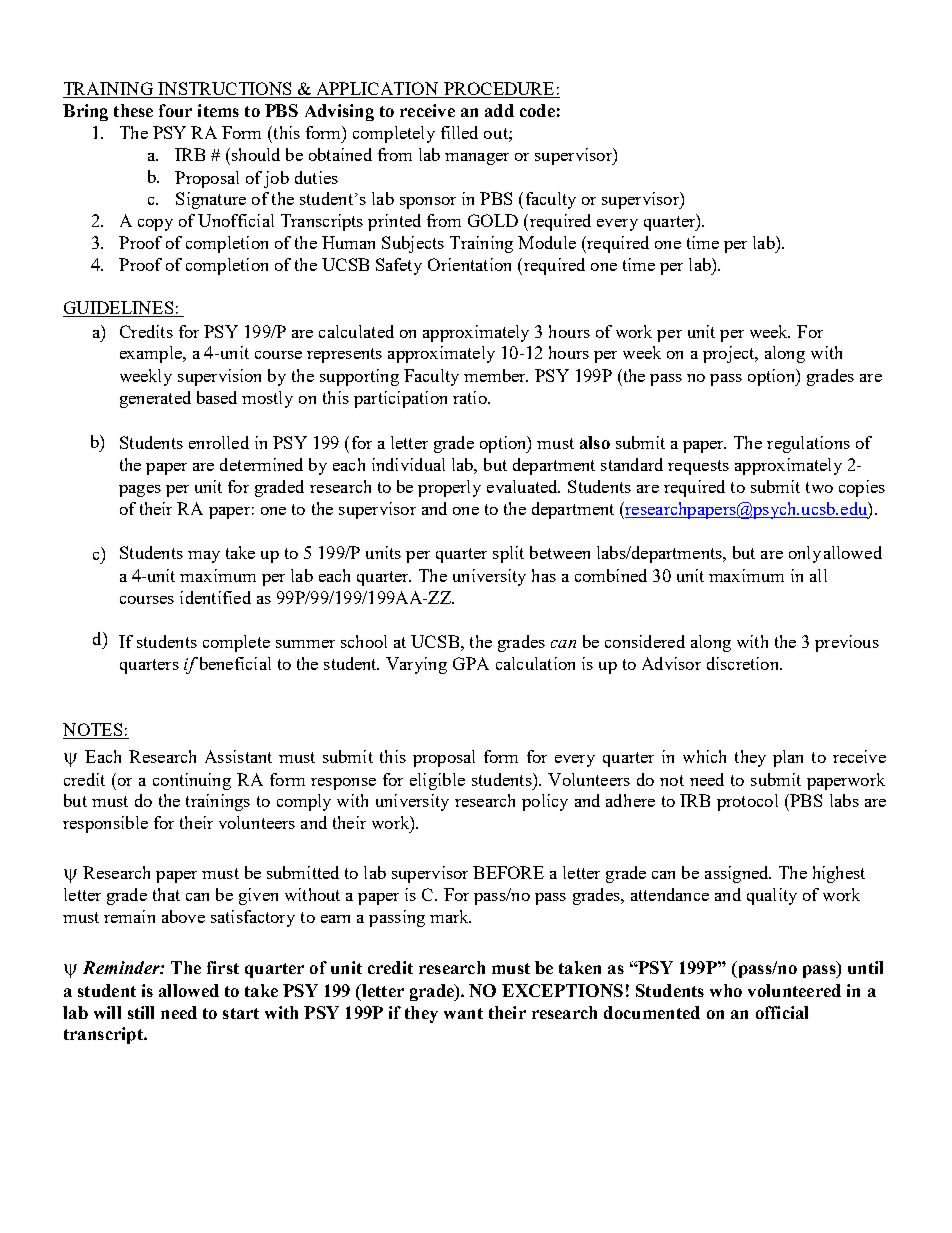 The height and width of the document is (1233, 952). What do you see at coordinates (463, 1013) in the document?
I see `want` at bounding box center [463, 1013].
